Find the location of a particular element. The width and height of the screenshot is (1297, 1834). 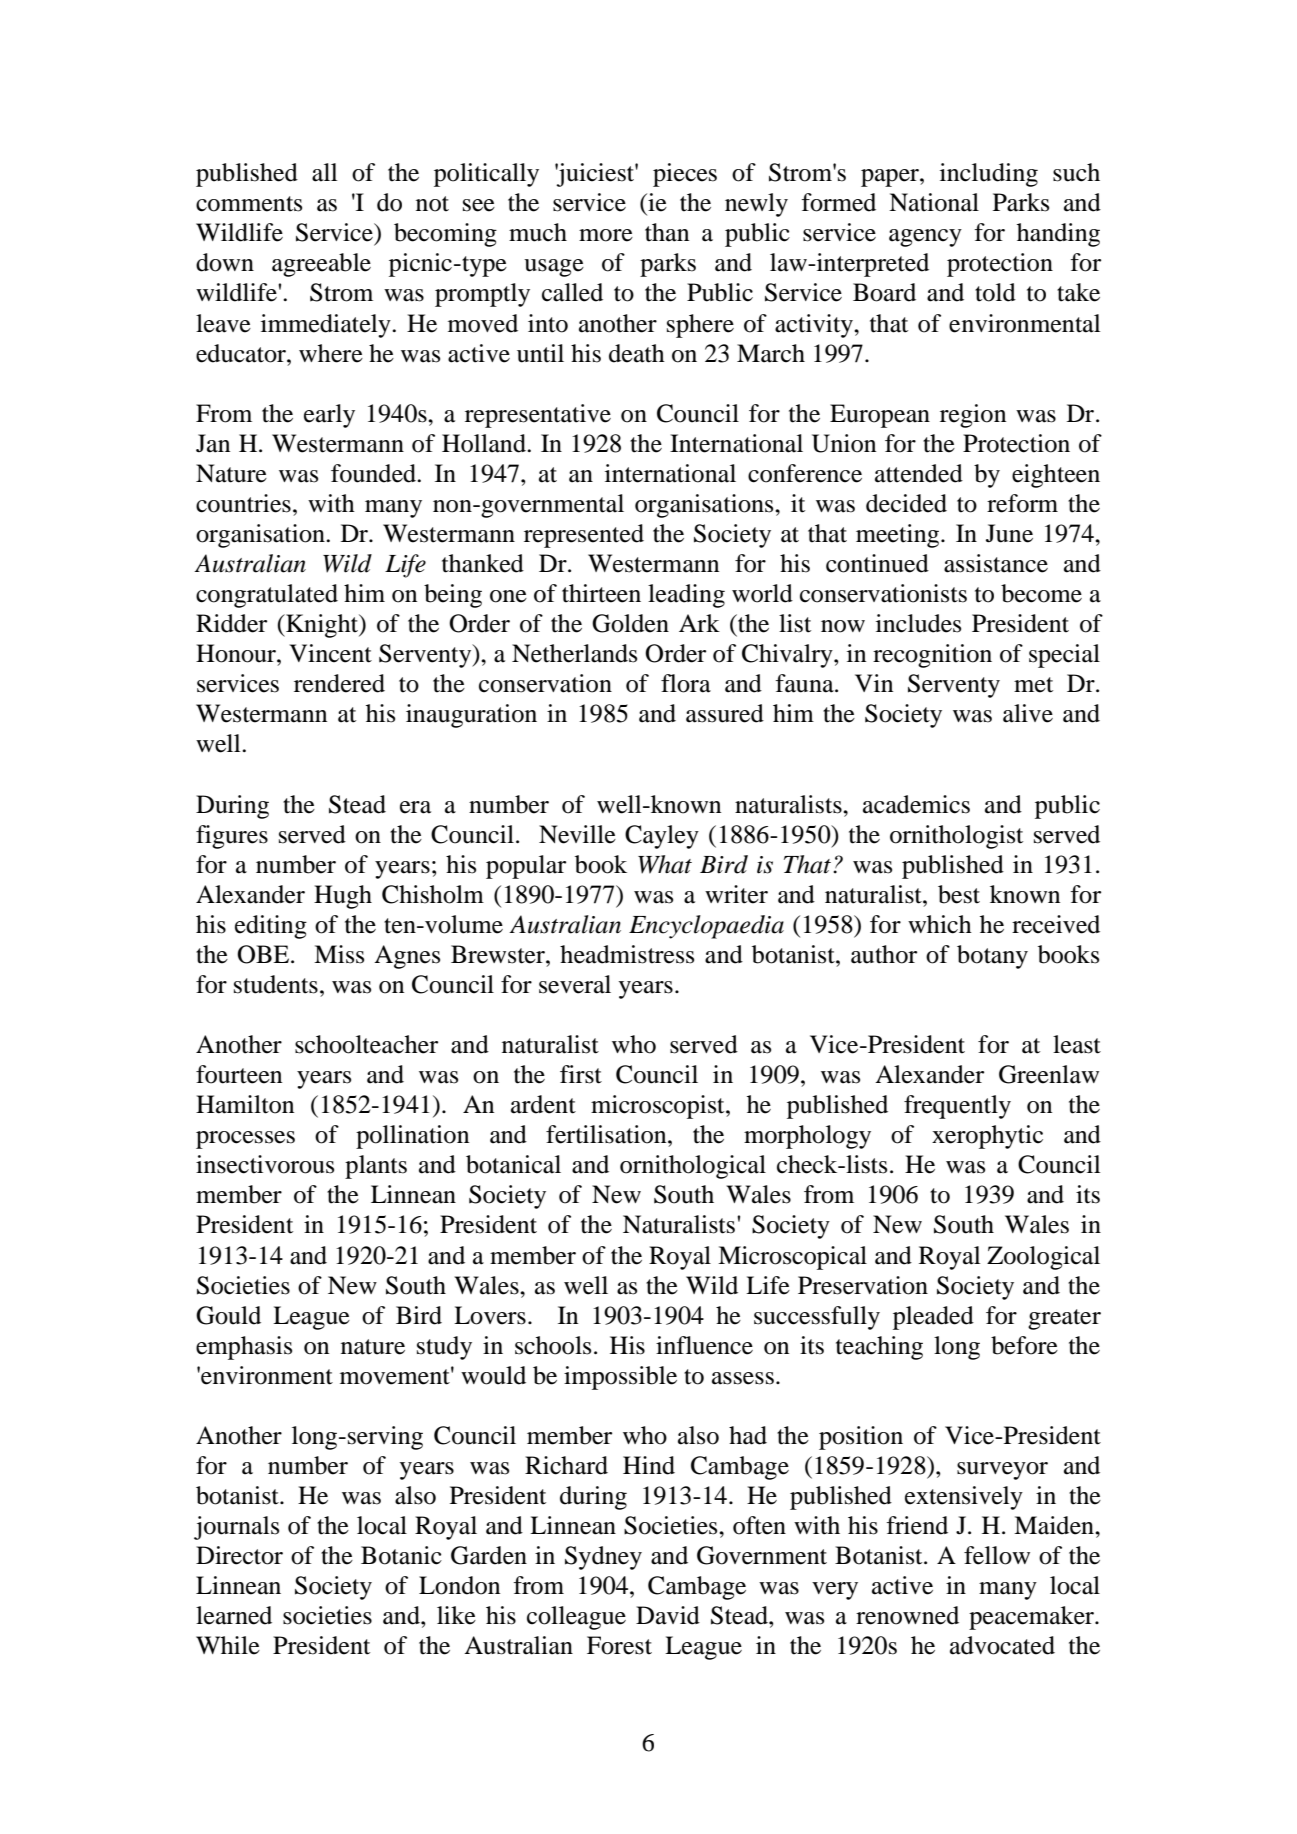

What is located at coordinates (665, 864).
